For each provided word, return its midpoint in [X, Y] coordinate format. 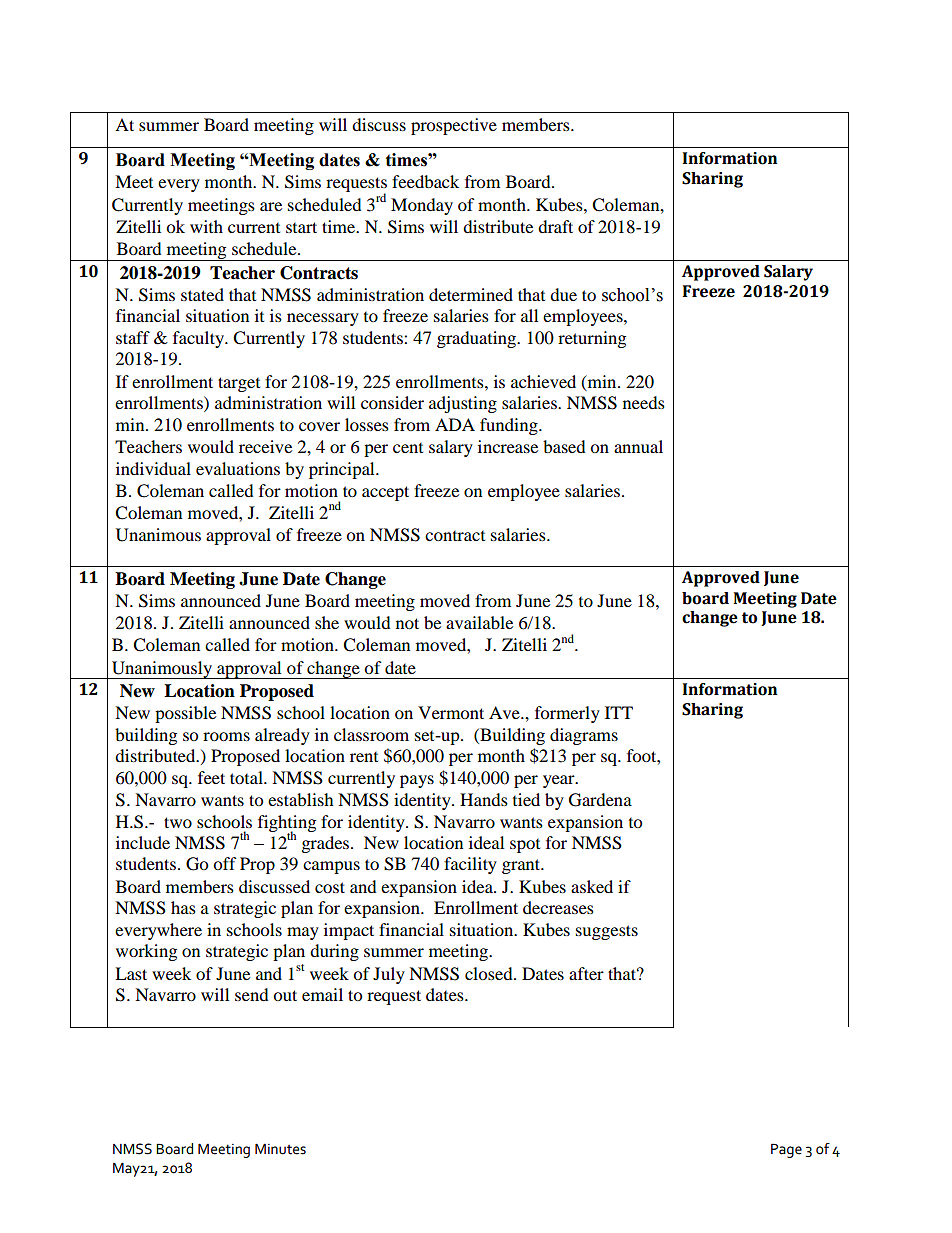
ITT [619, 712]
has [183, 907]
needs [644, 402]
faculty [200, 339]
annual [638, 446]
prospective [454, 126]
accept [385, 493]
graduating [478, 339]
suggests [607, 932]
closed [490, 973]
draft [555, 226]
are [271, 206]
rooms [226, 736]
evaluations [238, 468]
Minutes [280, 1149]
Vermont [451, 712]
